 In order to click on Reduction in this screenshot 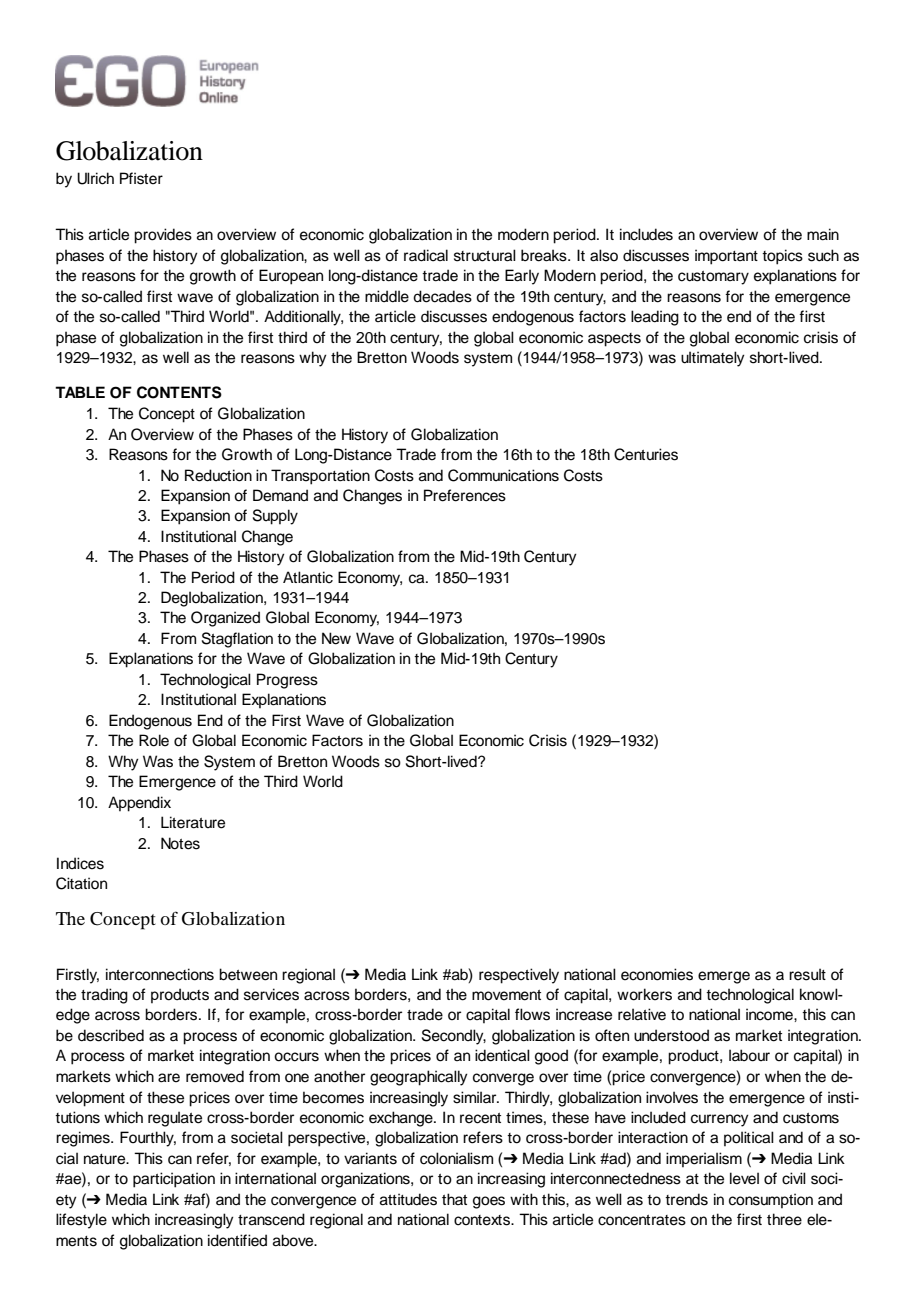, I will do `click(218, 475)`.
